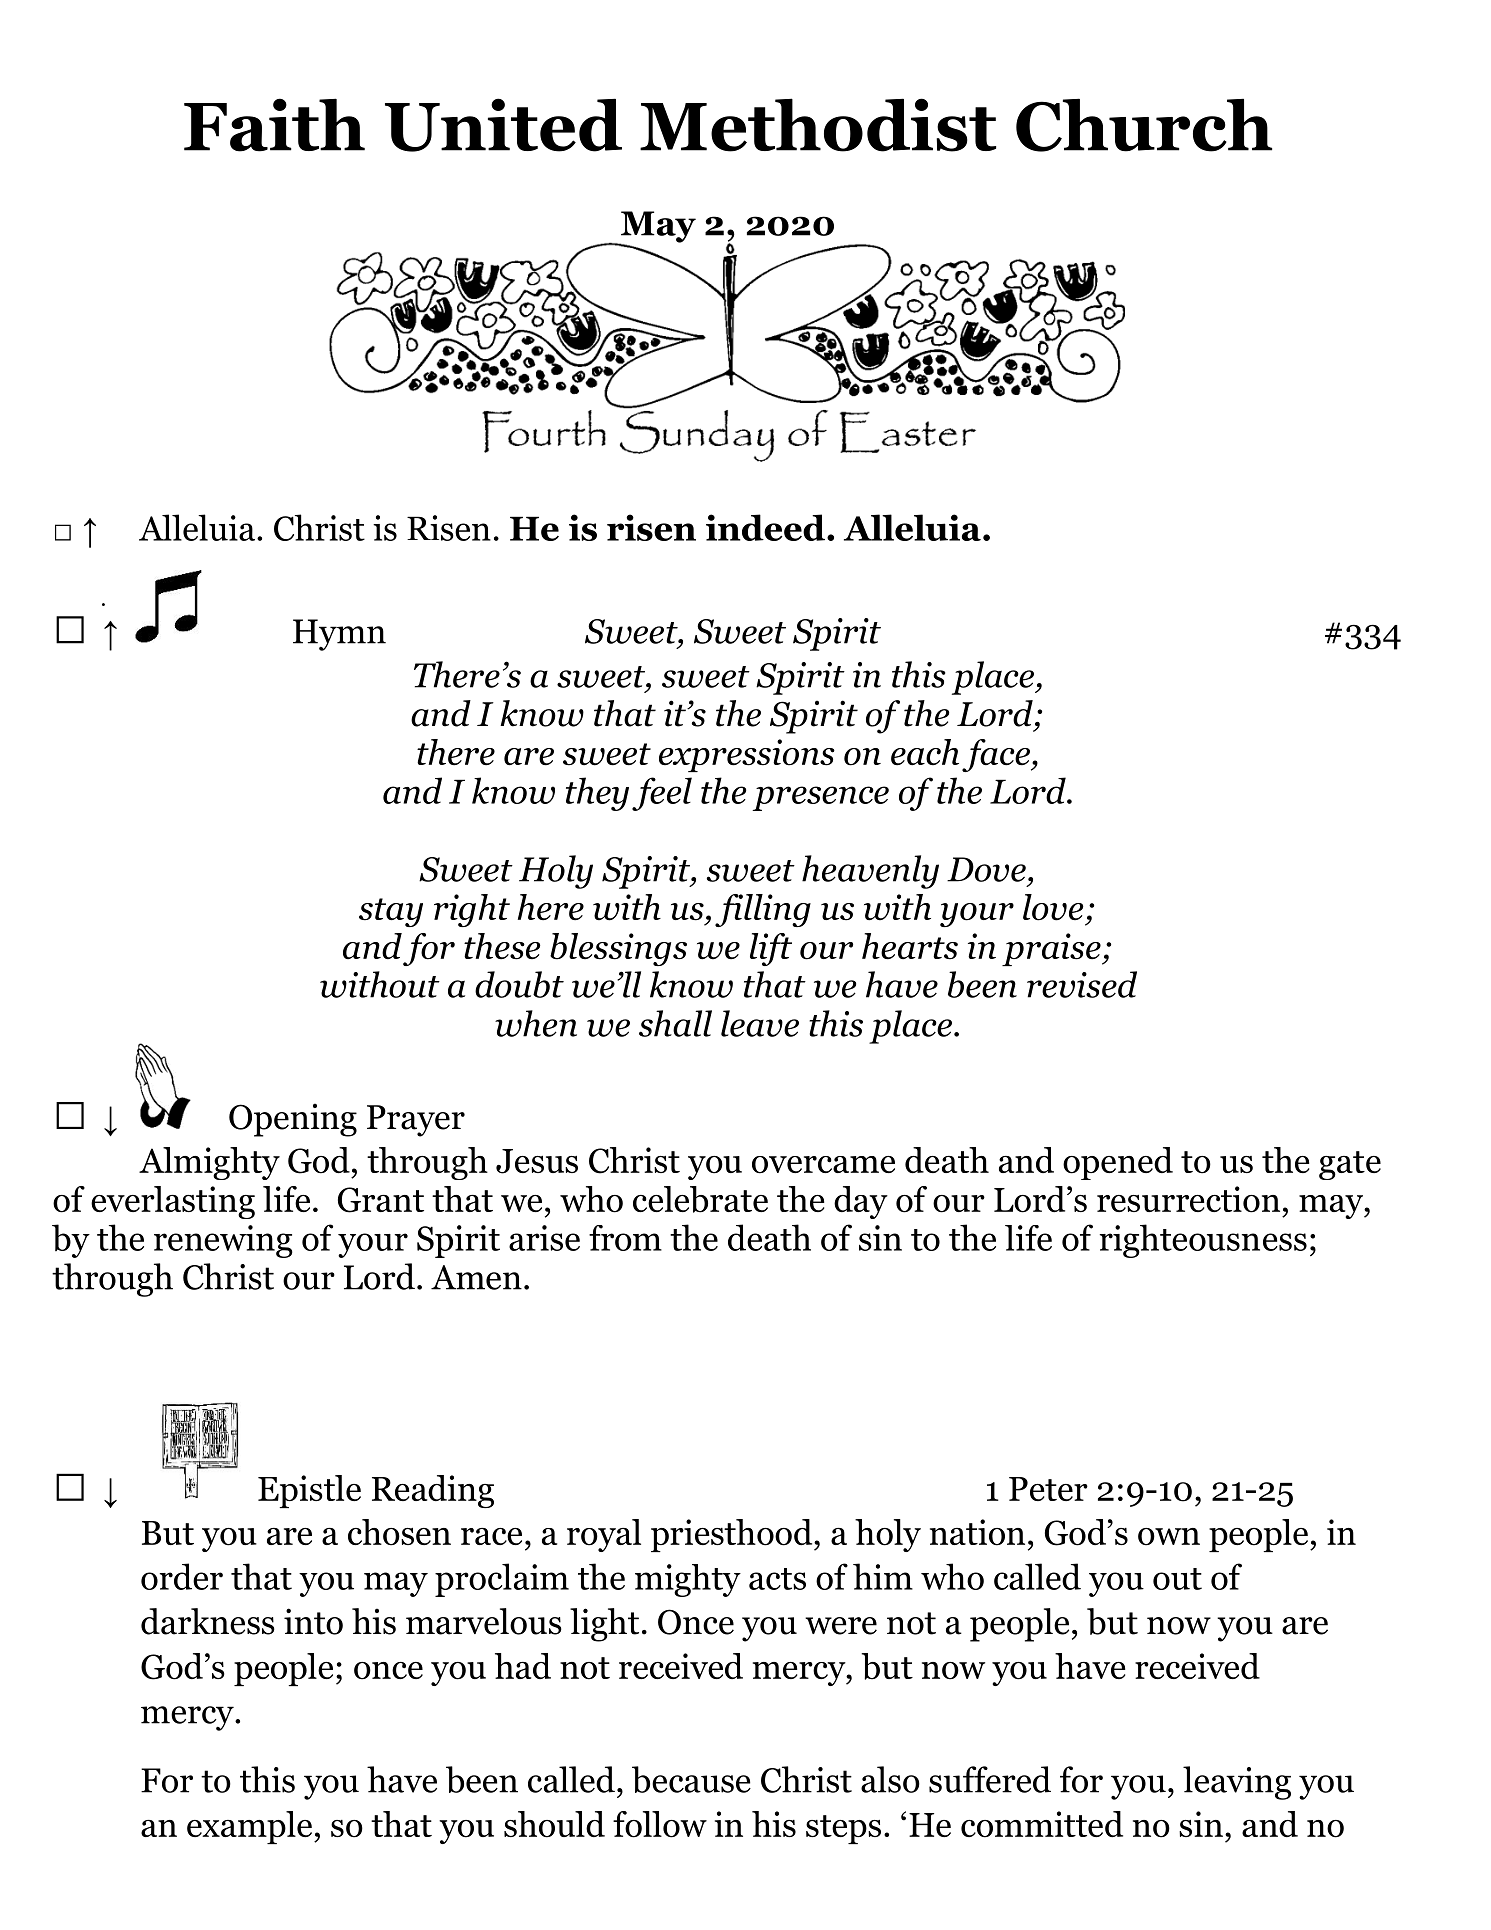  I want to click on each, so click(925, 752).
